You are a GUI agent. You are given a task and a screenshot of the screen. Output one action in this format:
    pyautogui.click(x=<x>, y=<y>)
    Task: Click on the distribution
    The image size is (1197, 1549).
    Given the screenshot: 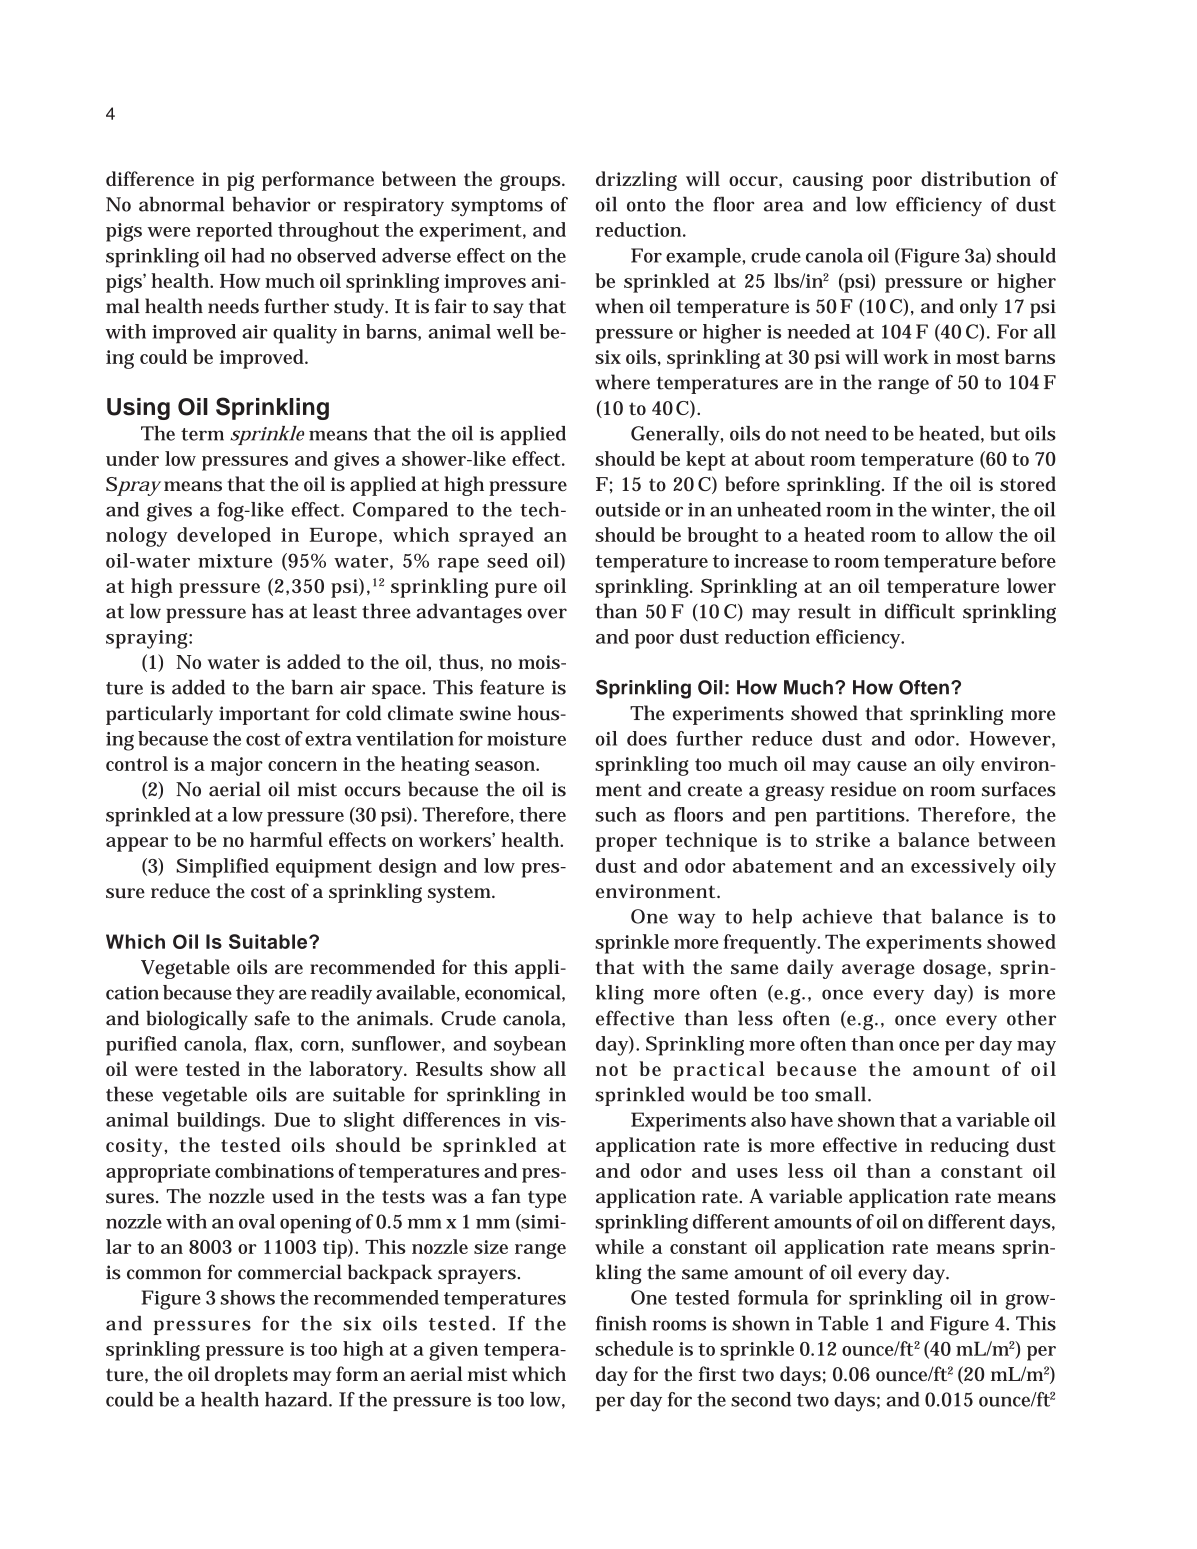 What is the action you would take?
    pyautogui.click(x=976, y=178)
